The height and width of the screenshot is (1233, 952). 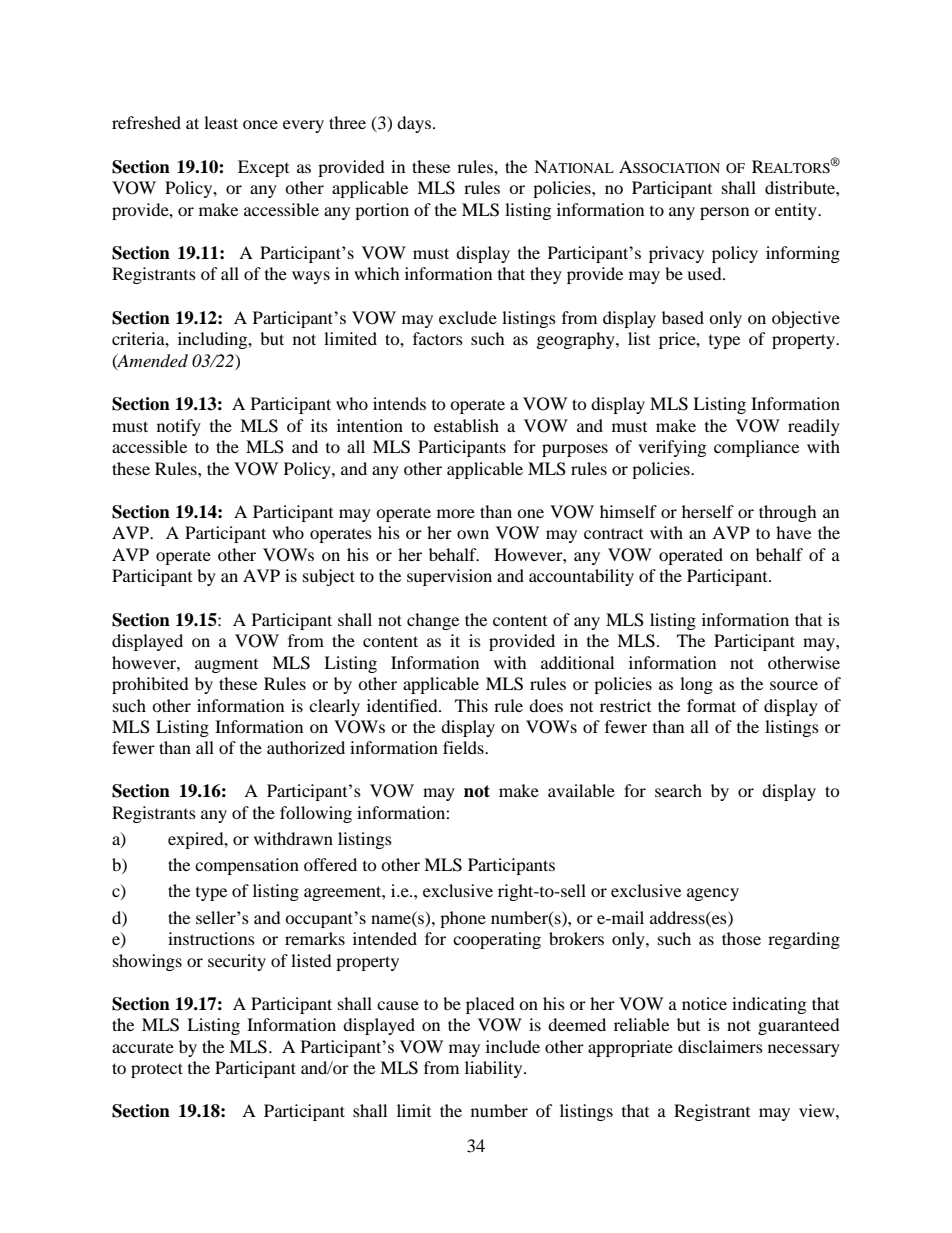 What do you see at coordinates (793, 532) in the screenshot?
I see `have` at bounding box center [793, 532].
